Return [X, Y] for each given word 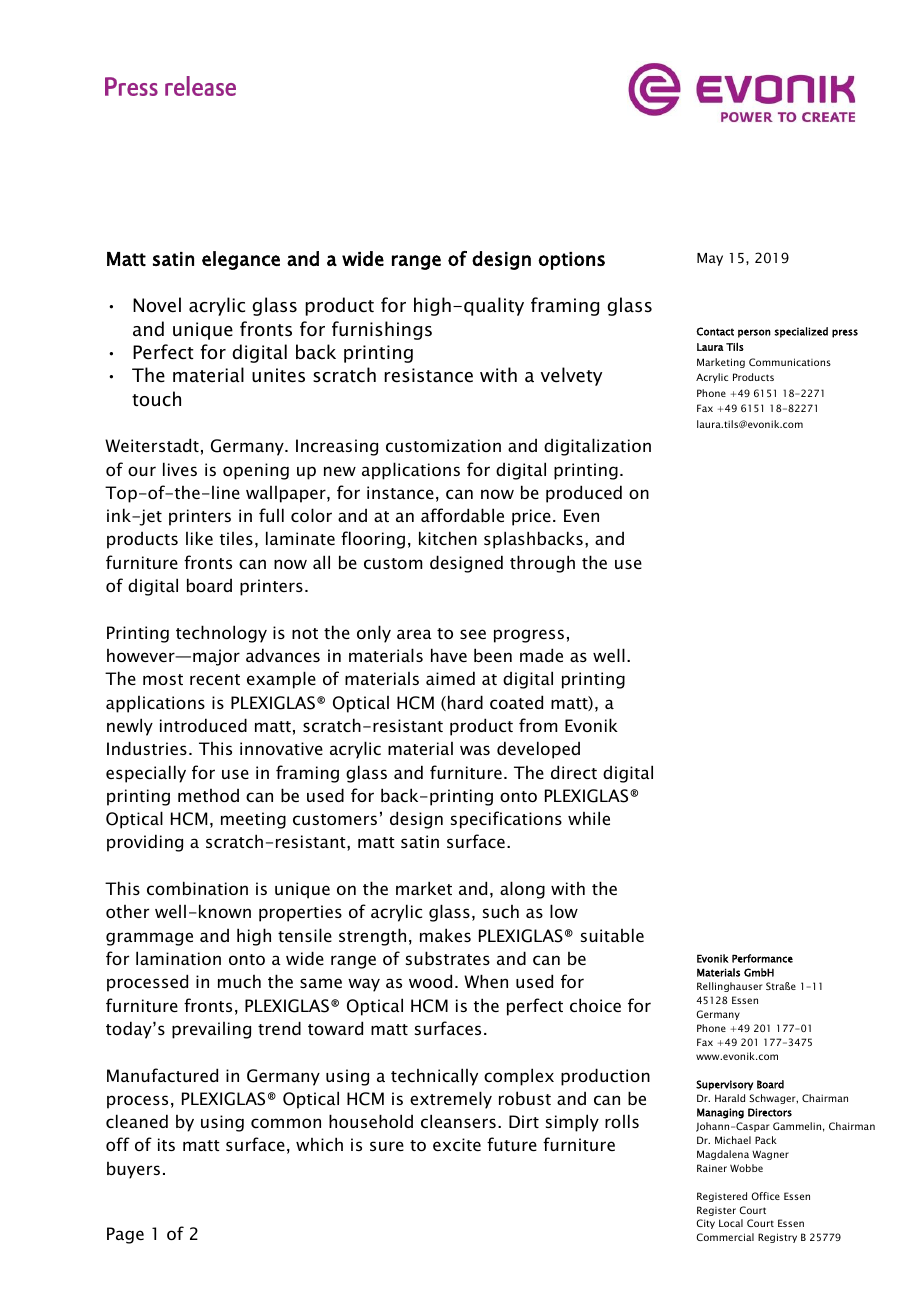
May [710, 259]
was [475, 750]
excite [457, 1144]
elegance [241, 260]
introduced [203, 725]
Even [581, 515]
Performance [762, 958]
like [199, 538]
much [239, 981]
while [589, 818]
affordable [462, 515]
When [486, 981]
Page [125, 1235]
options [571, 261]
